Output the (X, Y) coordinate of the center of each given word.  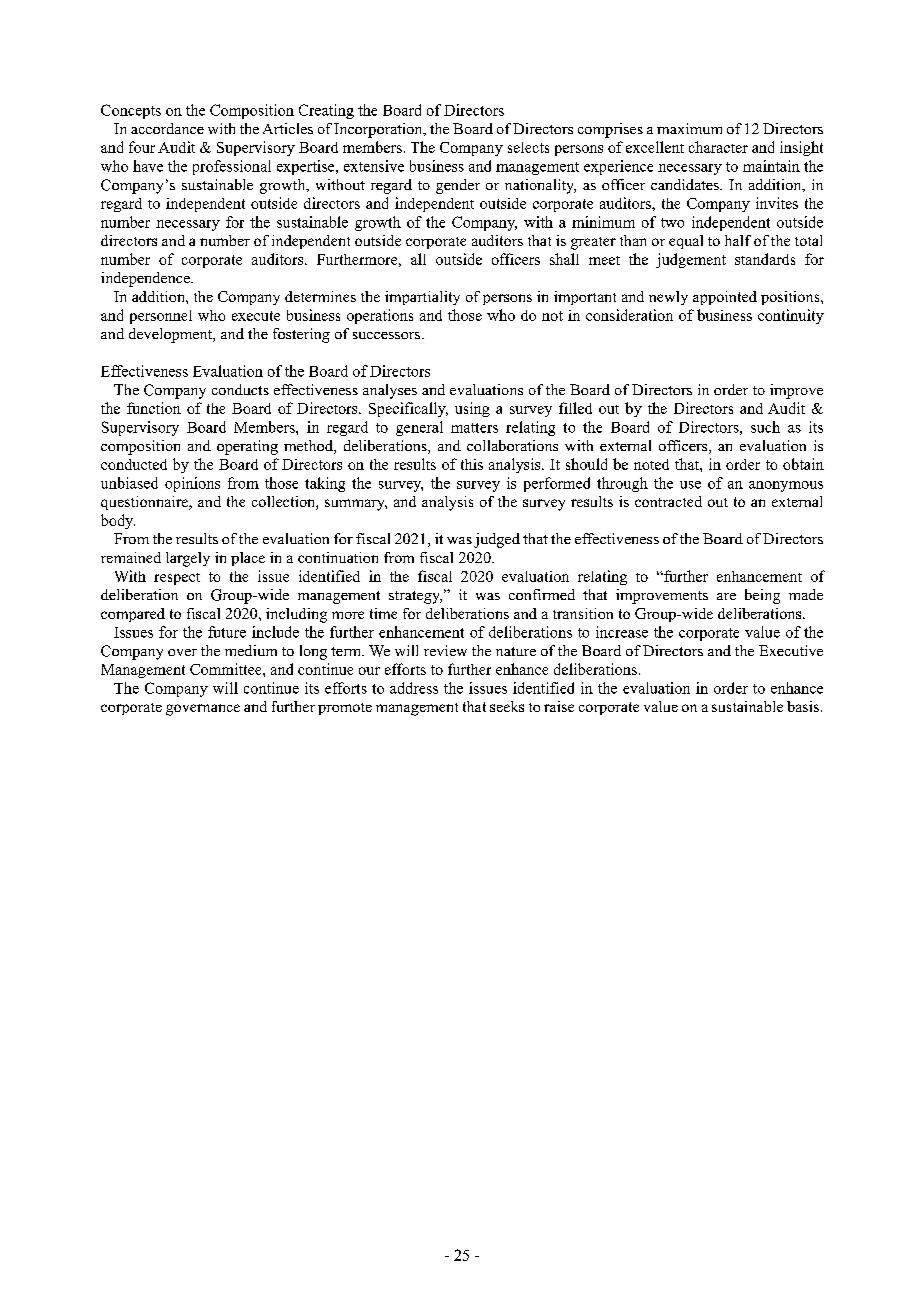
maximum (689, 128)
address (414, 688)
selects (528, 147)
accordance (167, 128)
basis (803, 706)
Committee (227, 669)
